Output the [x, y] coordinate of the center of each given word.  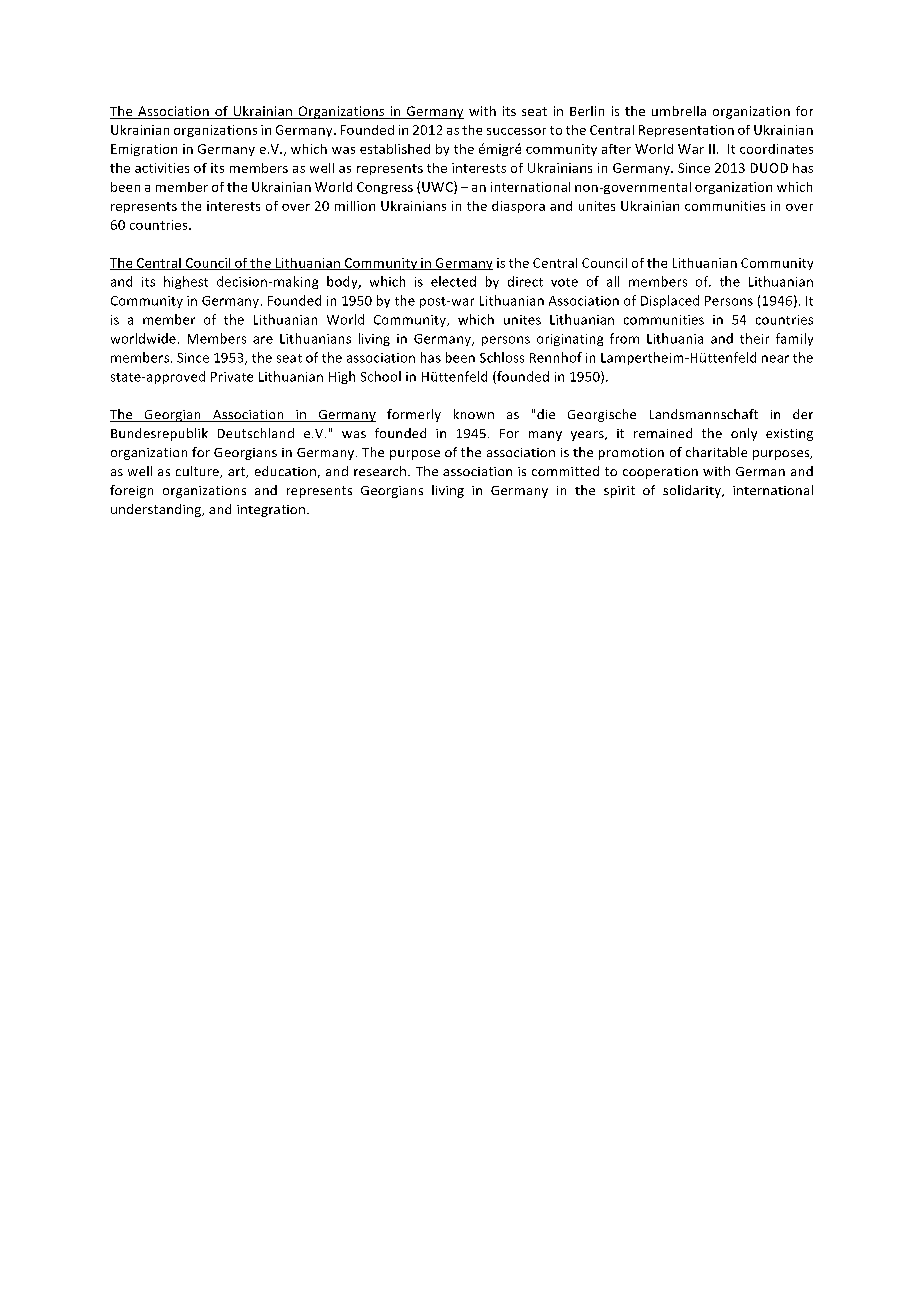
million [355, 206]
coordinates [776, 149]
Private [232, 377]
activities [162, 168]
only [744, 434]
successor [516, 131]
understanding [157, 510]
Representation [686, 131]
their [754, 338]
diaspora [518, 207]
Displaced [670, 301]
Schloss [502, 357]
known [474, 414]
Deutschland [256, 433]
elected [453, 281]
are [263, 340]
